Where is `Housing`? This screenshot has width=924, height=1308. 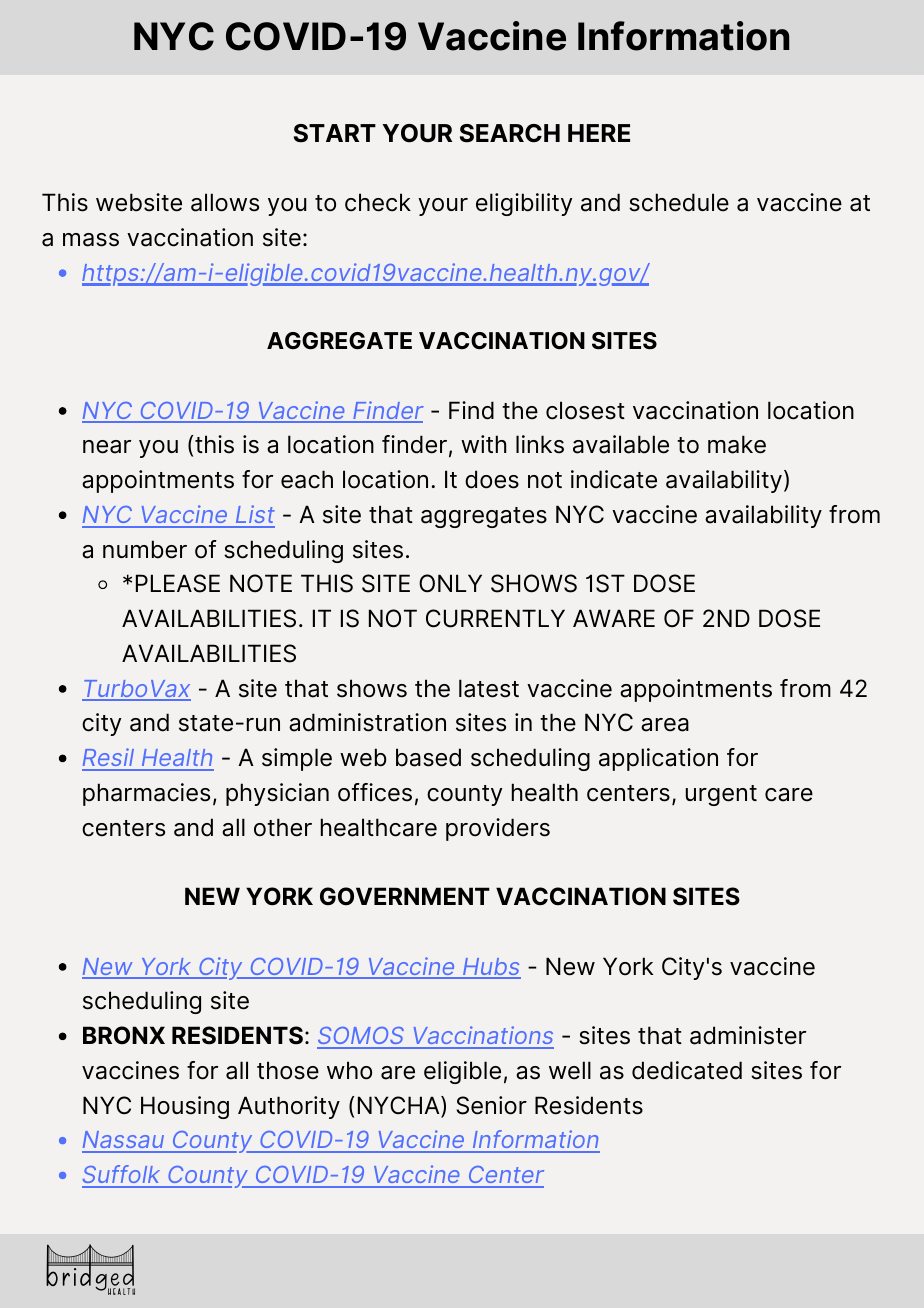
Housing is located at coordinates (185, 1107).
